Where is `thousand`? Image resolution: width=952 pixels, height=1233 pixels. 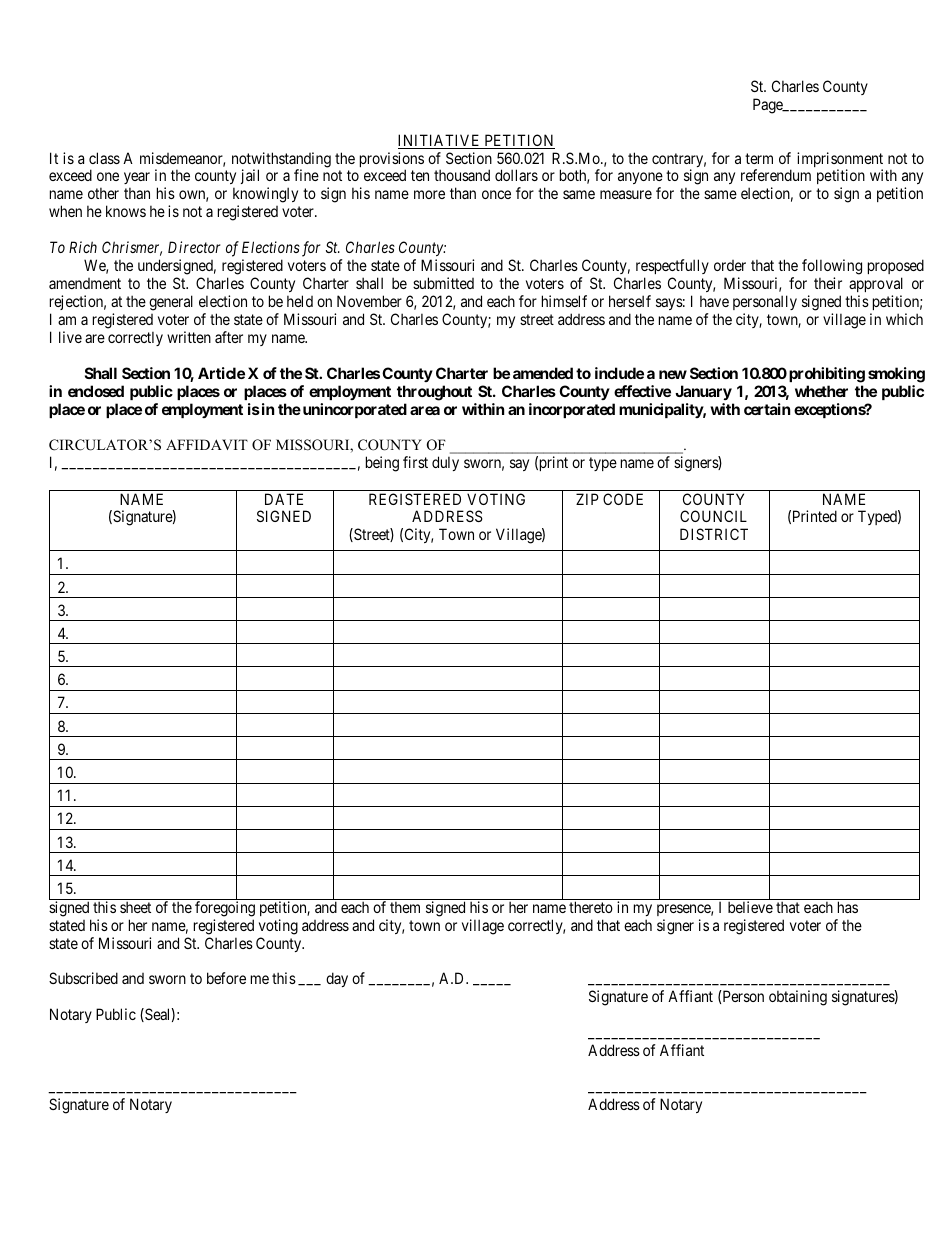
thousand is located at coordinates (462, 175).
